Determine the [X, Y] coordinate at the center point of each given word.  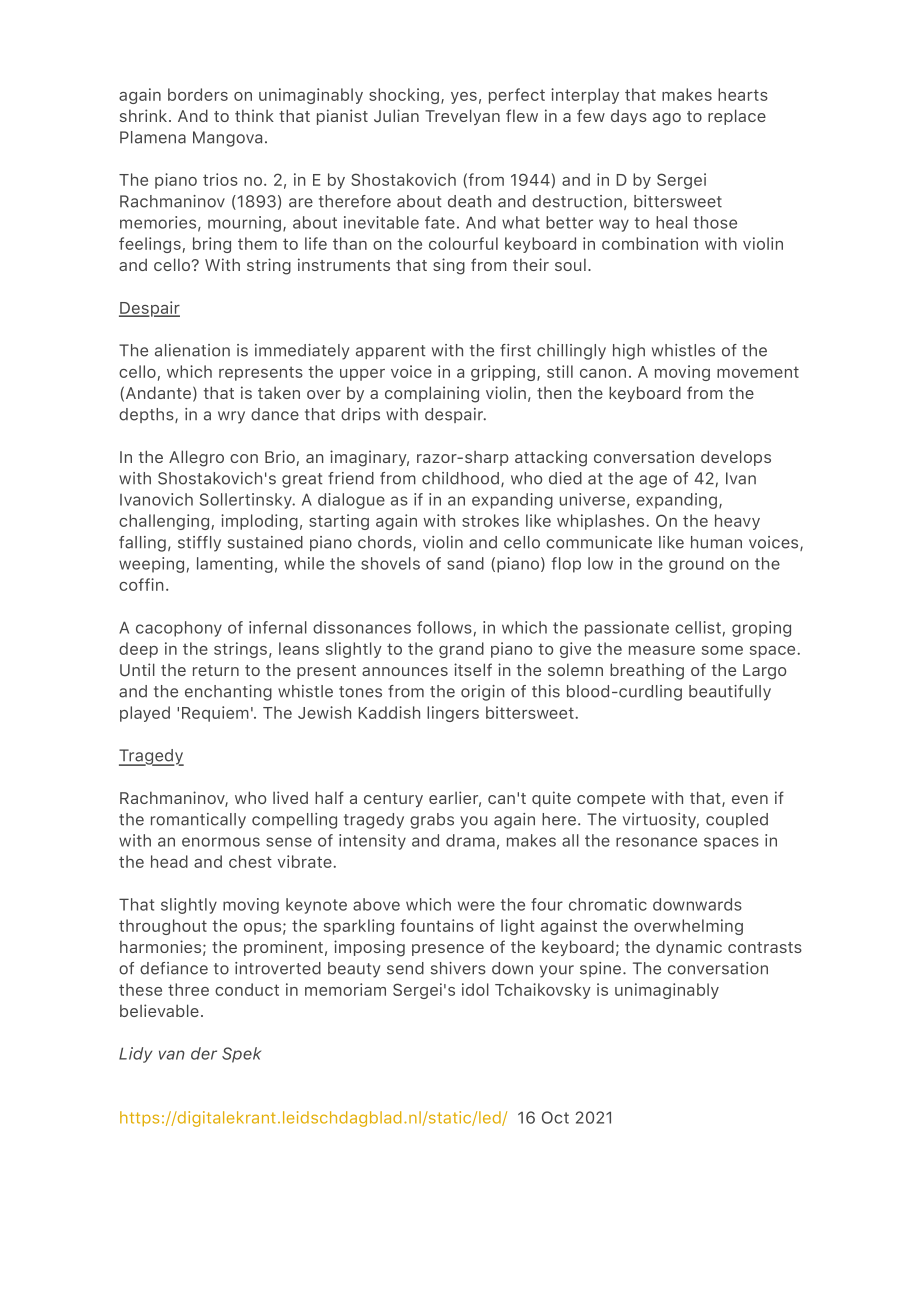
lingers [453, 714]
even [750, 799]
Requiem [215, 714]
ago [667, 119]
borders [198, 94]
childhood [460, 478]
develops [736, 458]
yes [464, 98]
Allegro [196, 458]
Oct [555, 1117]
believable [159, 1010]
